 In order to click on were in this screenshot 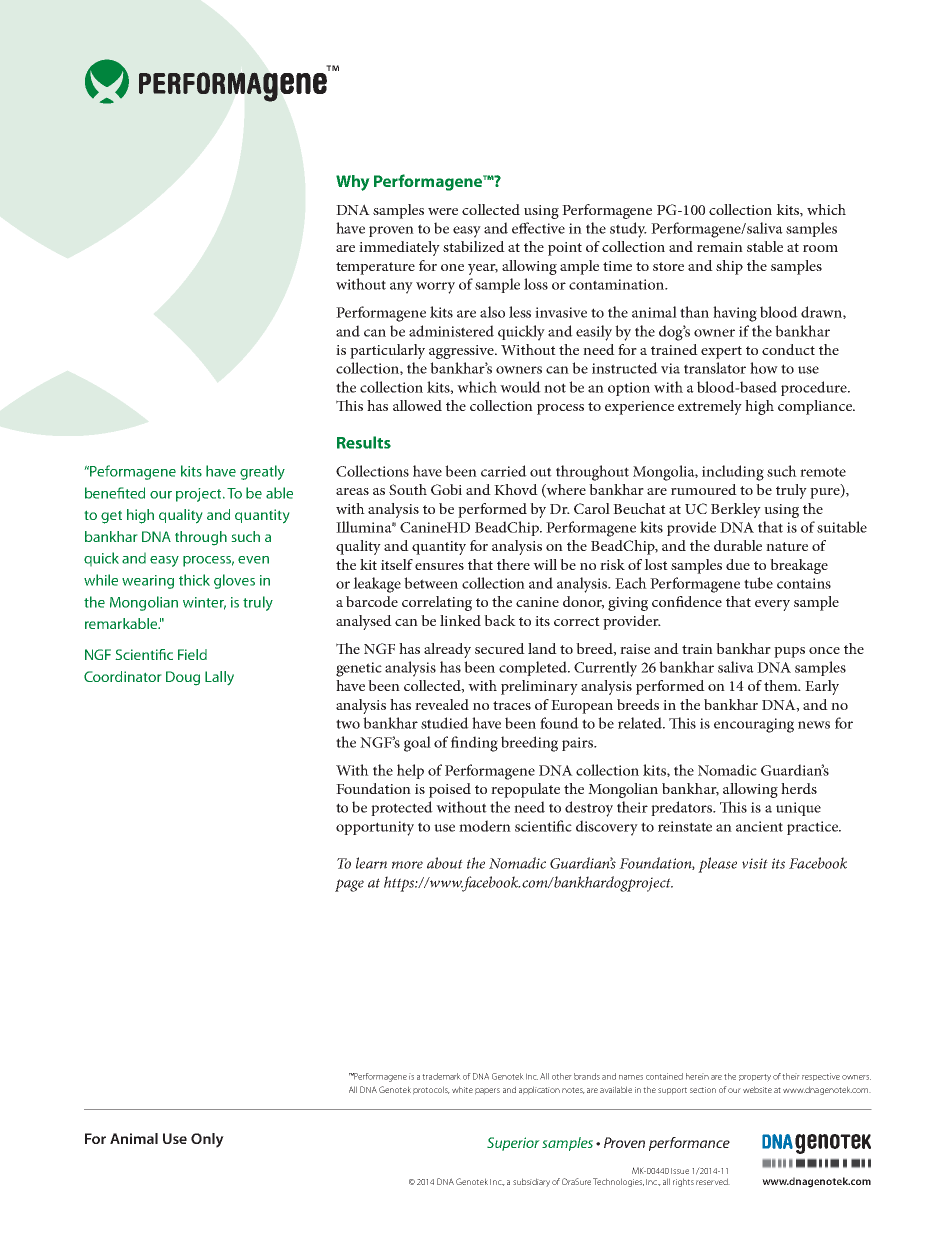, I will do `click(443, 211)`.
